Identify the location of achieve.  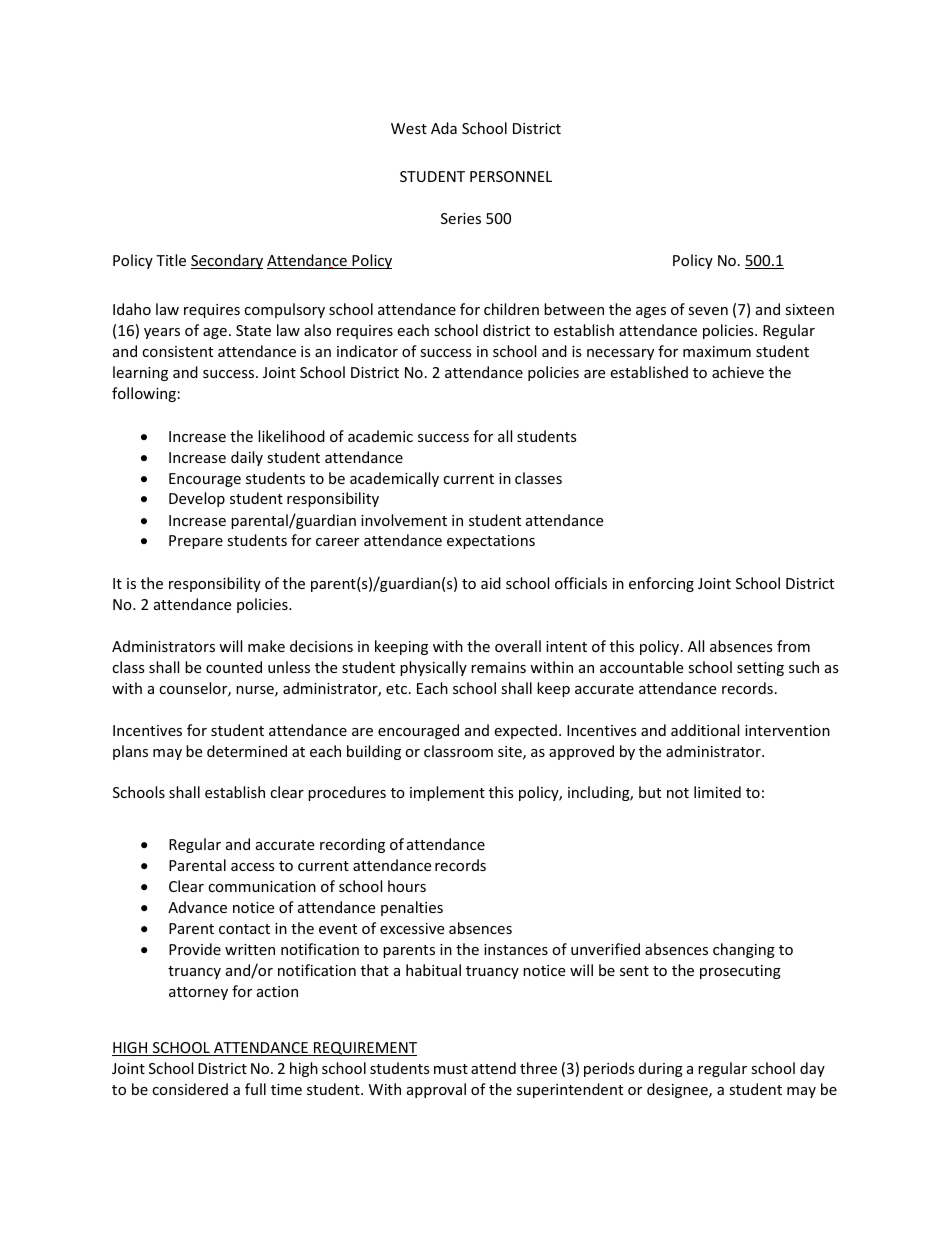
(738, 372).
